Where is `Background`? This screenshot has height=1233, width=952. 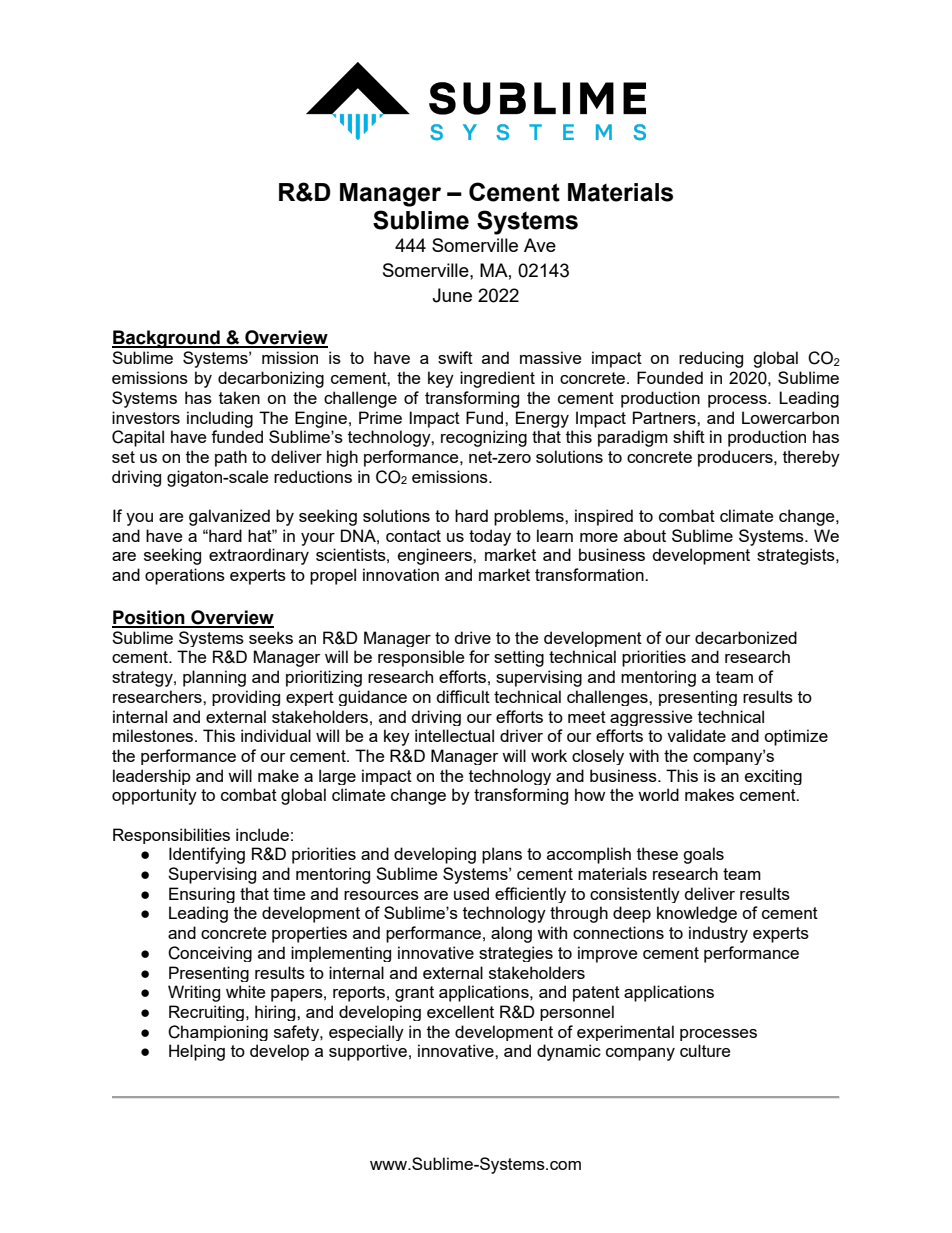 Background is located at coordinates (167, 339).
